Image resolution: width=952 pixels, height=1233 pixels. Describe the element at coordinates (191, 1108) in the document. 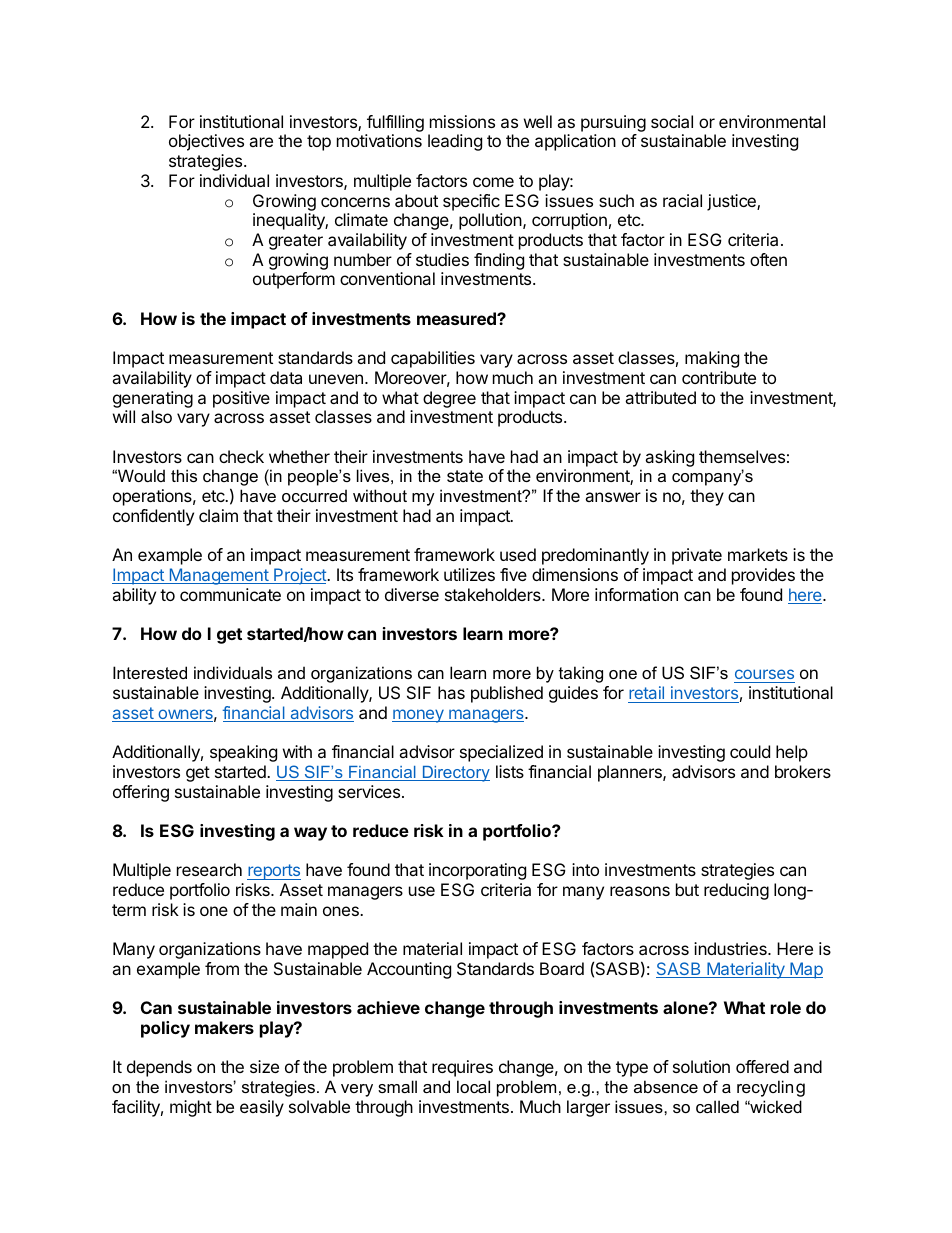

I see `might` at that location.
